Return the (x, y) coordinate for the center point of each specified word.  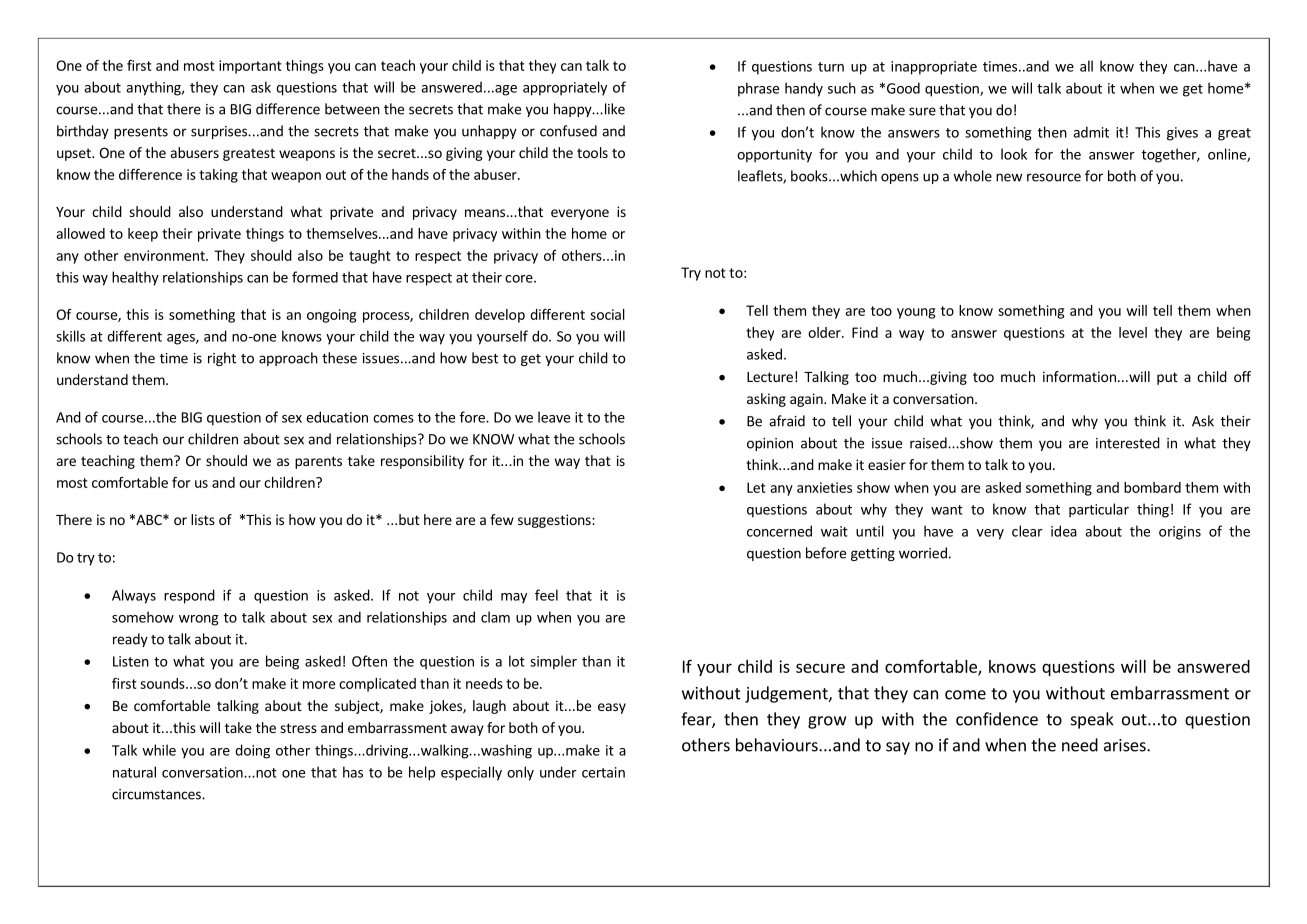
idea (1064, 531)
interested (1128, 443)
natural (134, 772)
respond (189, 596)
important (250, 67)
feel (546, 595)
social (607, 314)
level (1133, 332)
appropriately (565, 88)
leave (554, 417)
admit (1091, 132)
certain (603, 772)
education (337, 417)
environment (165, 255)
